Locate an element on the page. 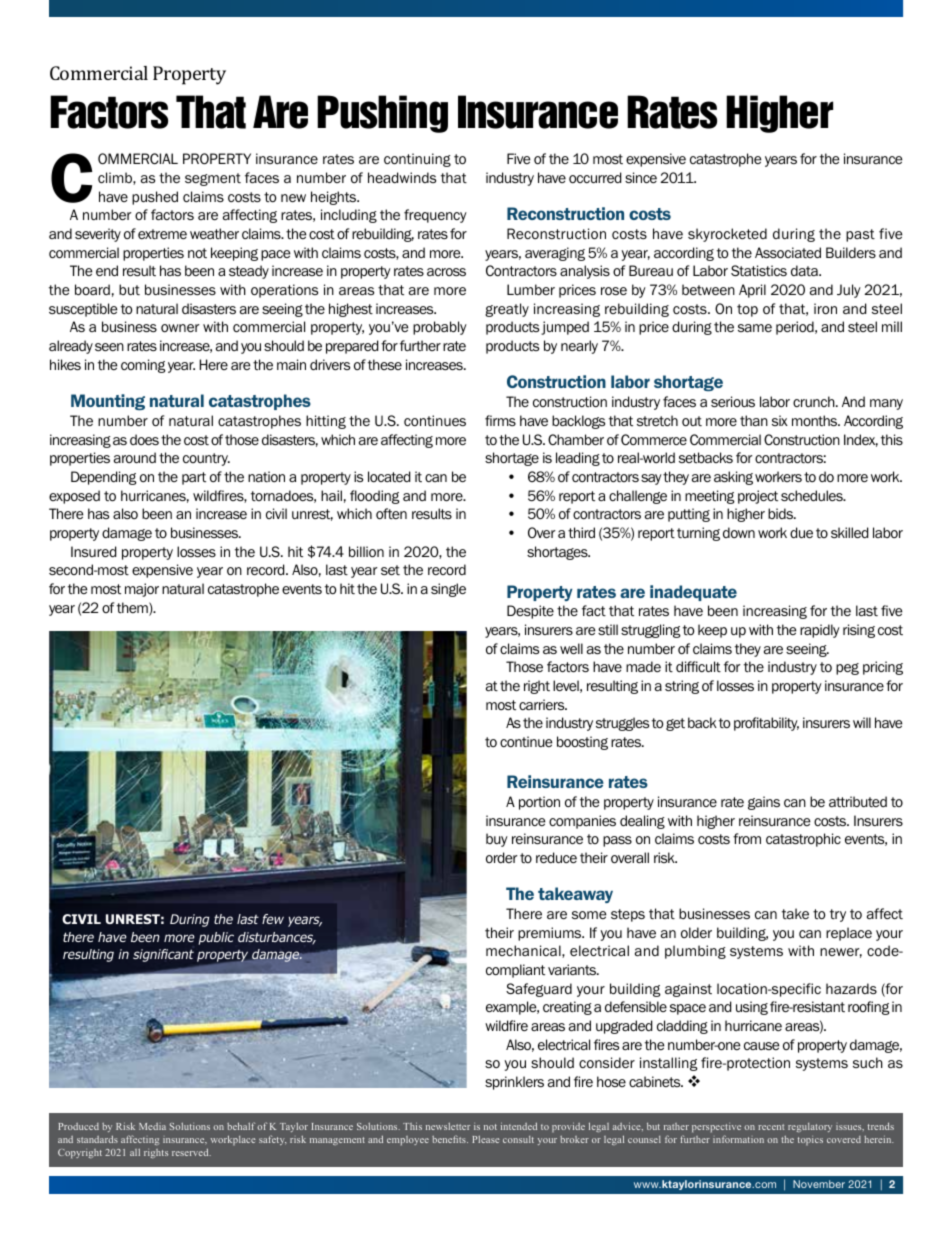 The width and height of the image is (952, 1233). segment is located at coordinates (213, 179).
